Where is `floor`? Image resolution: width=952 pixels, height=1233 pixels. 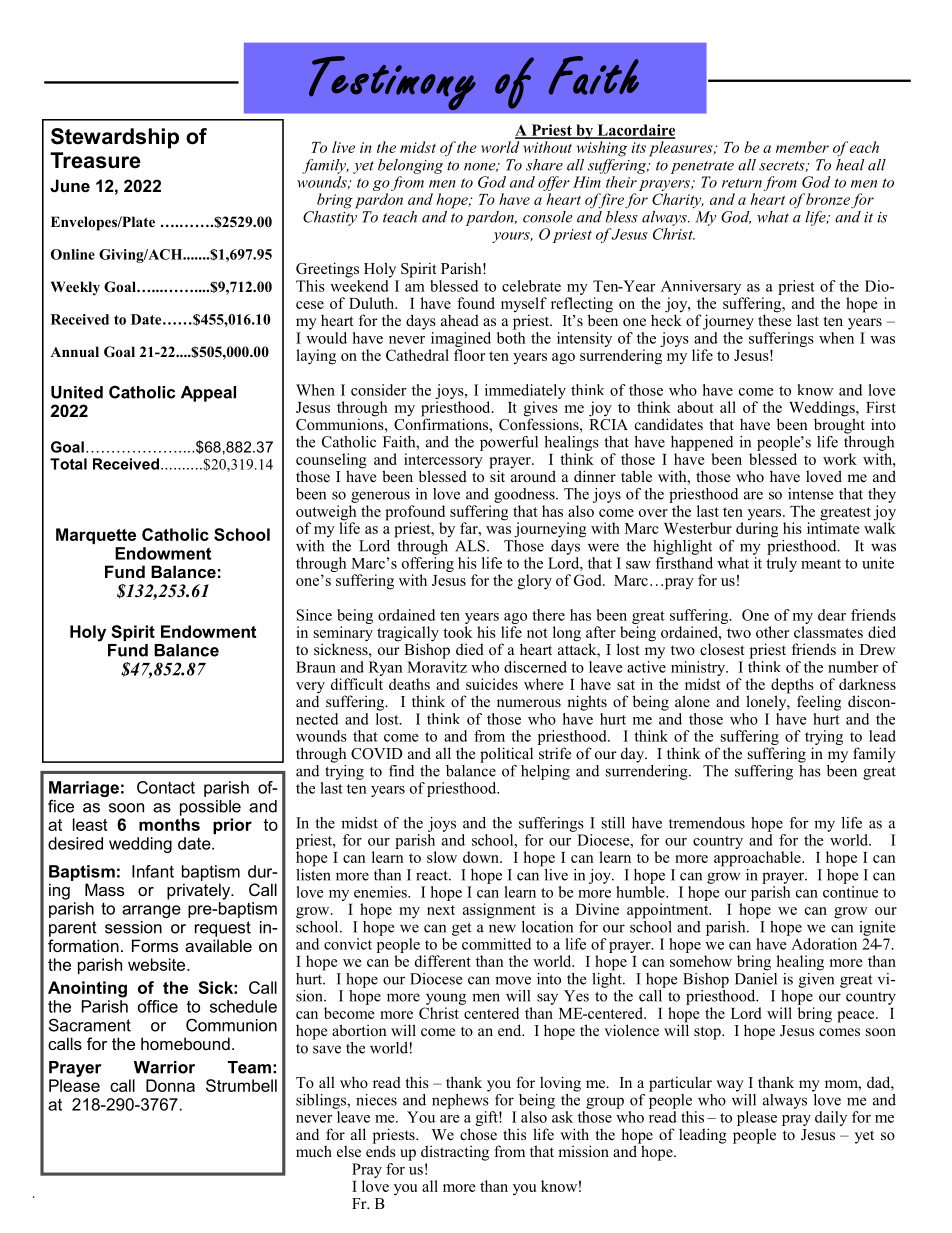
floor is located at coordinates (469, 355).
